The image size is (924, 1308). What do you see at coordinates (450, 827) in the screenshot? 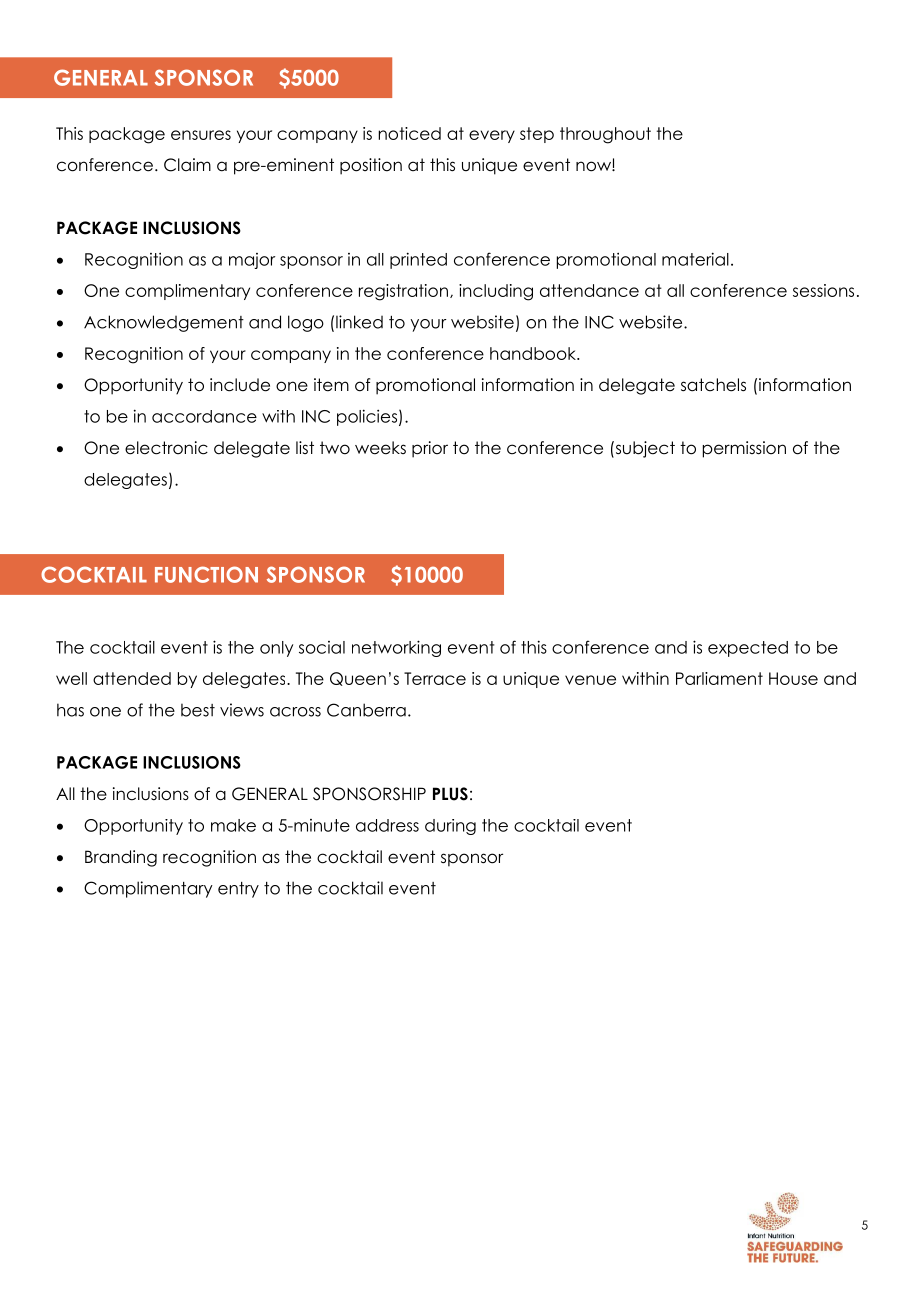
I see `during` at bounding box center [450, 827].
